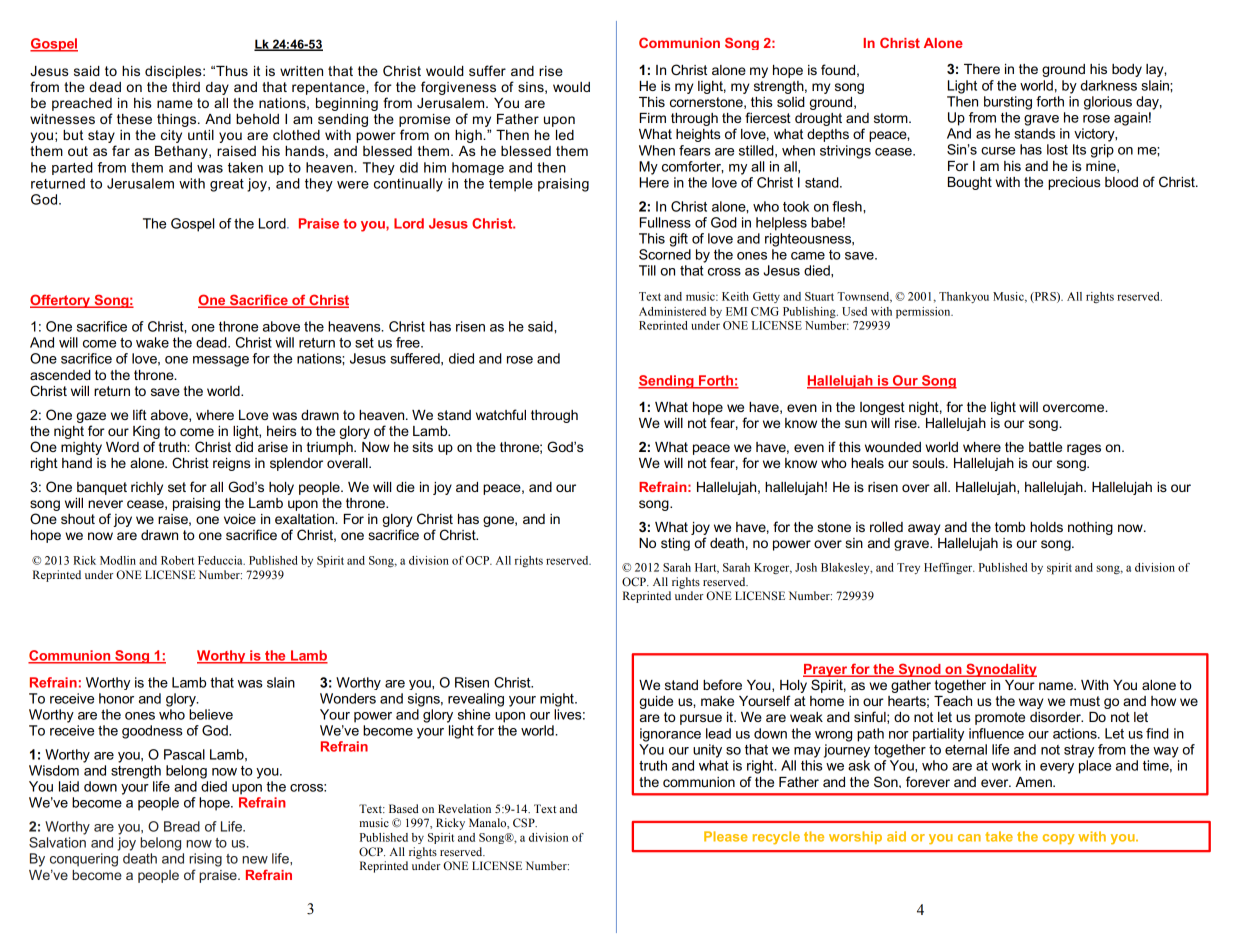 Image resolution: width=1233 pixels, height=952 pixels. I want to click on permission, so click(924, 313).
